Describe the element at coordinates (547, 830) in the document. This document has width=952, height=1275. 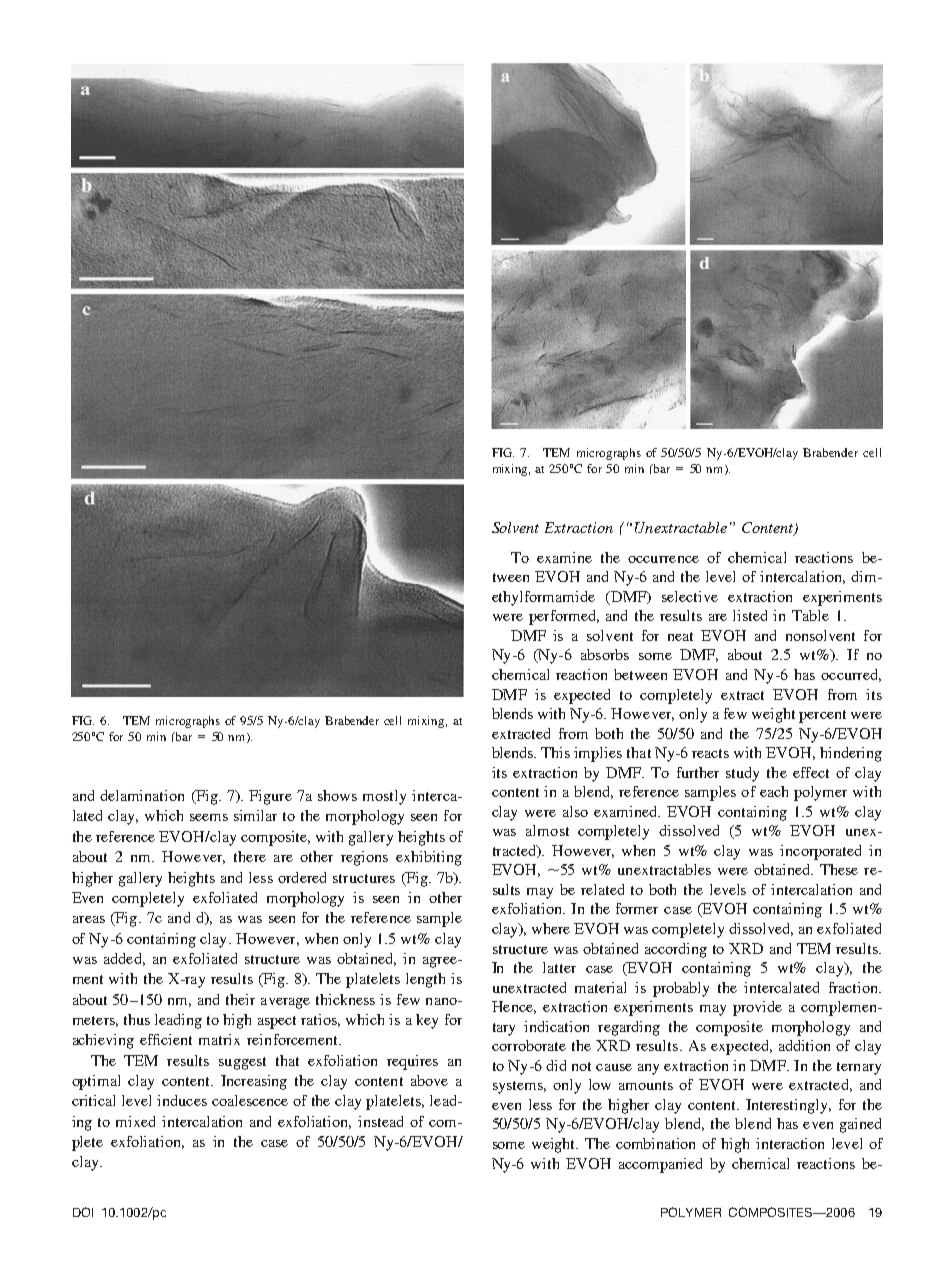
I see `almost` at that location.
